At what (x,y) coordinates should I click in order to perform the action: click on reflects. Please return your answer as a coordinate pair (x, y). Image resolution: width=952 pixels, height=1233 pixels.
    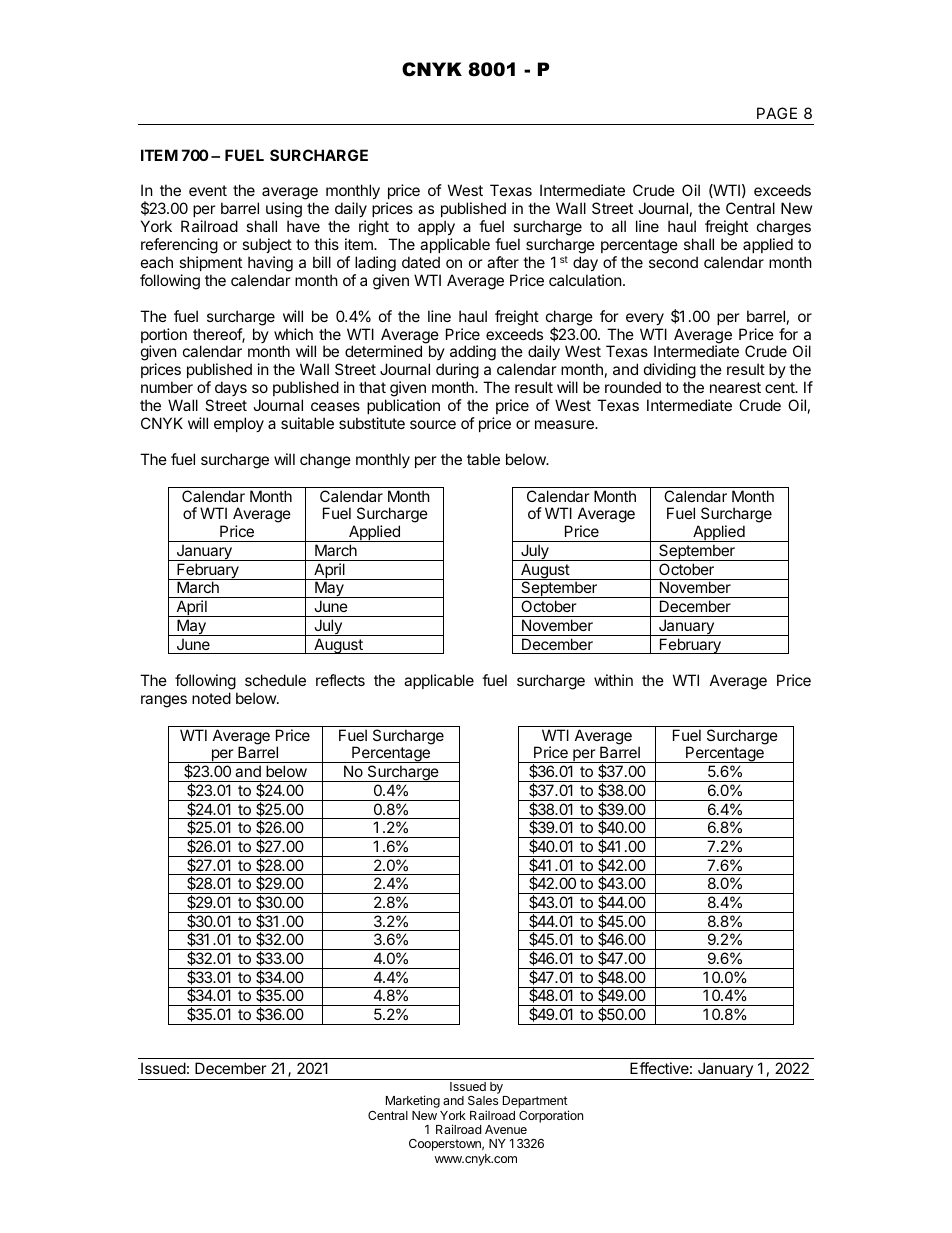
    Looking at the image, I should click on (340, 680).
